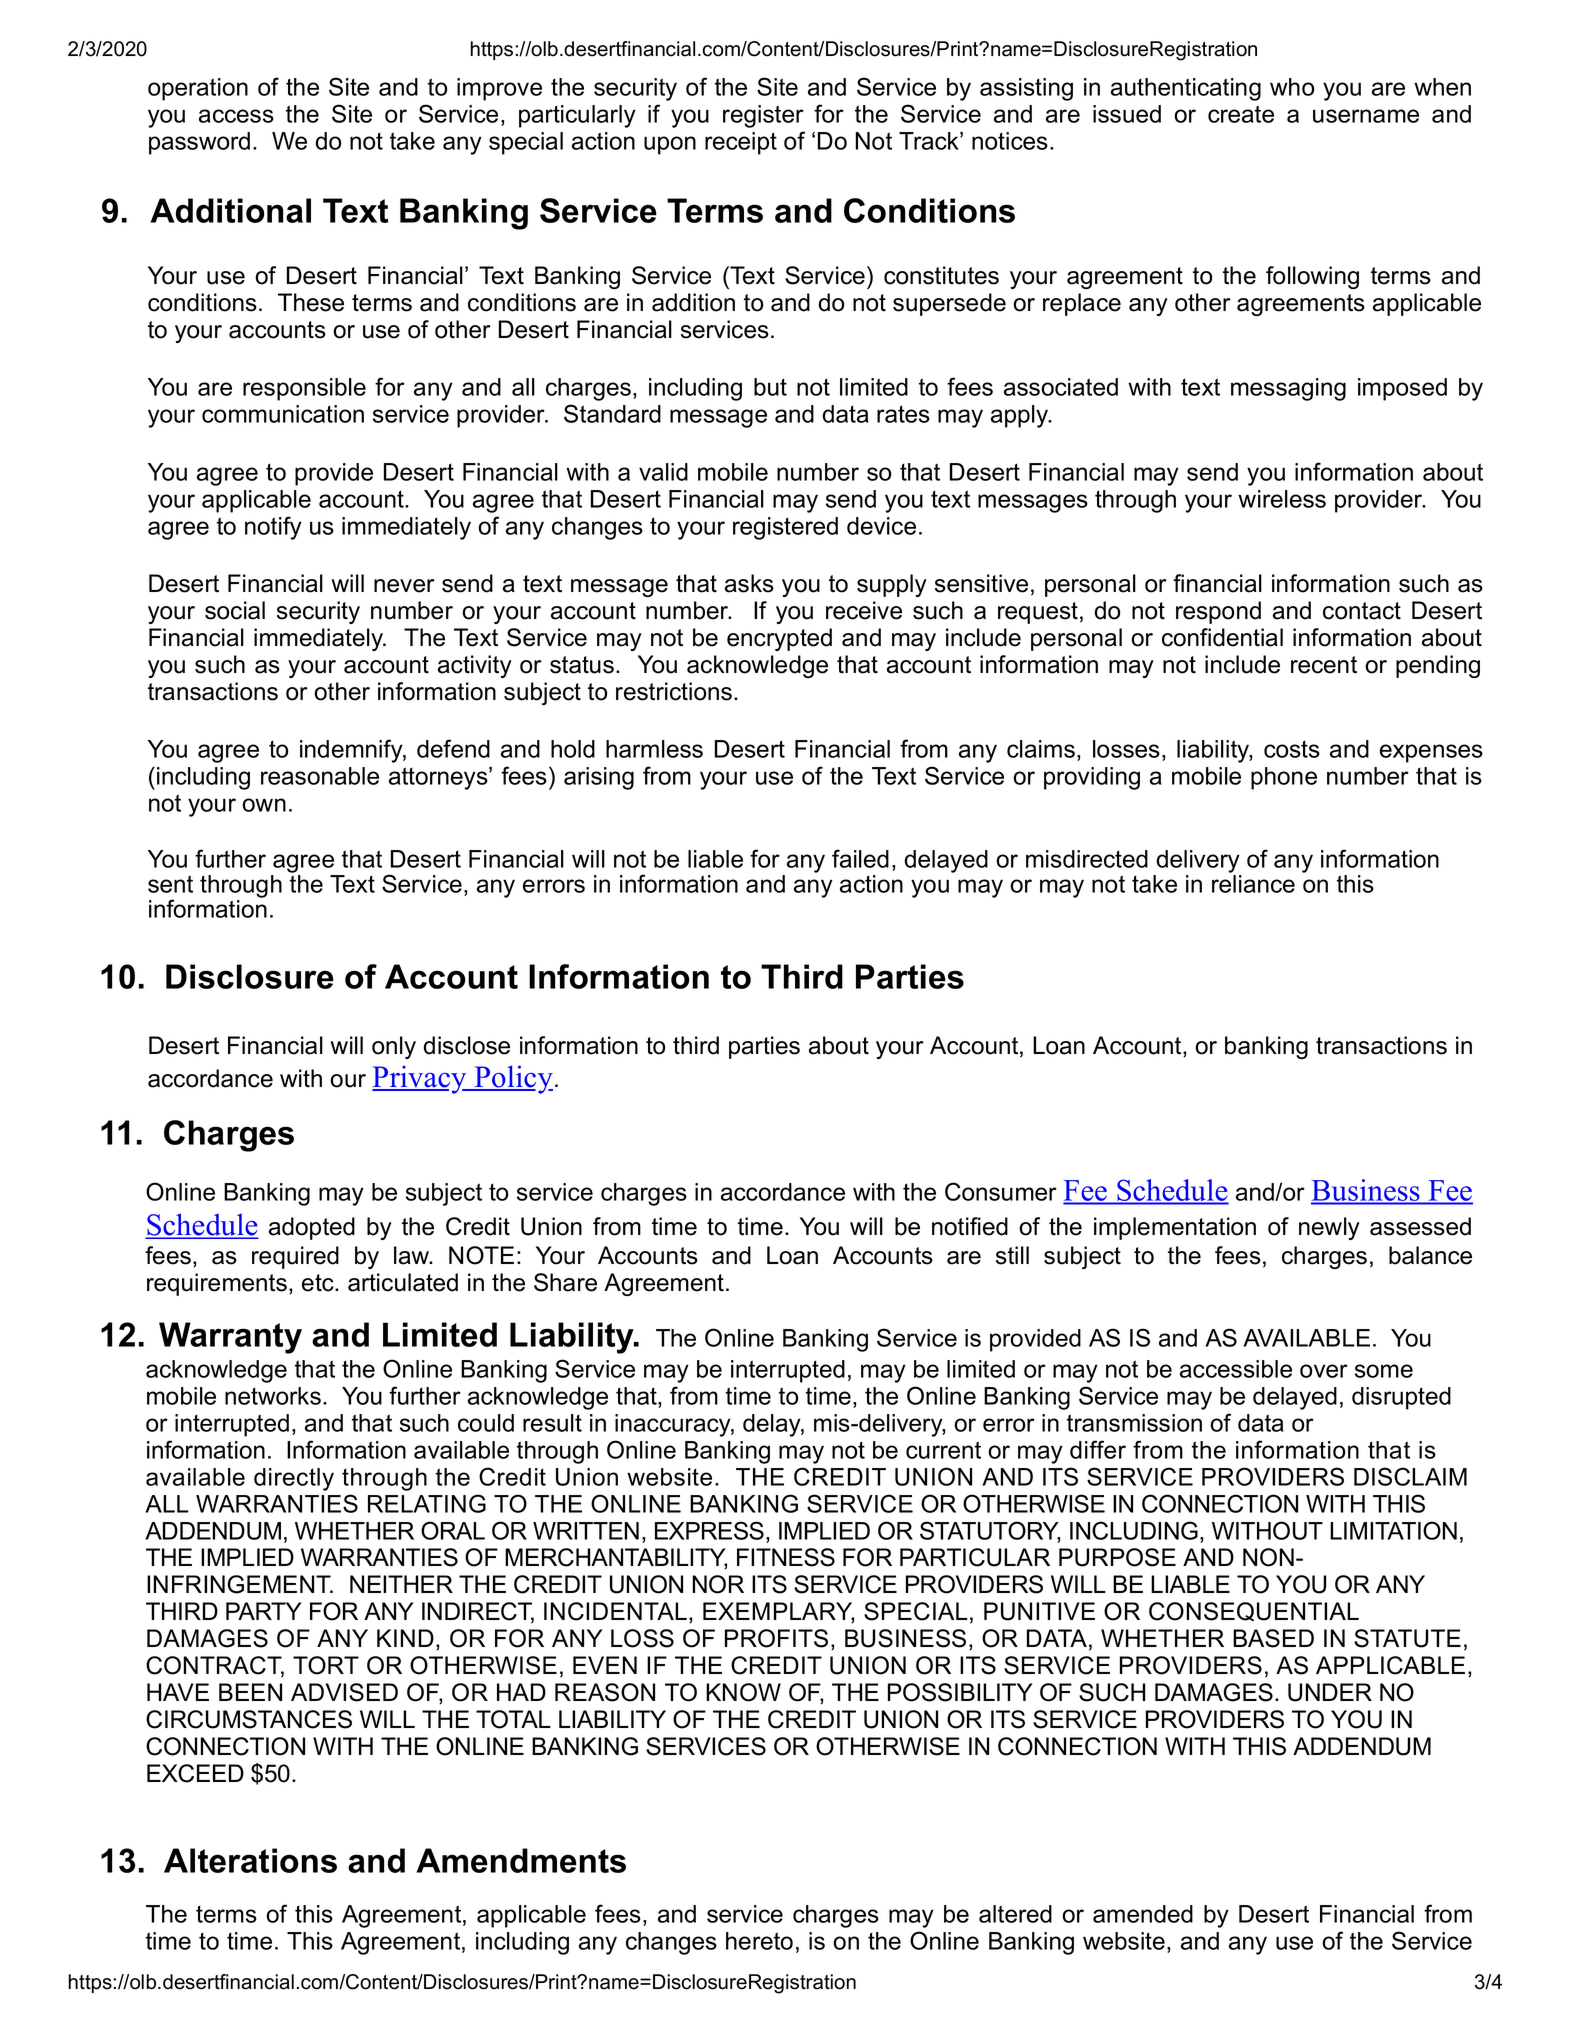  I want to click on own, so click(264, 805).
